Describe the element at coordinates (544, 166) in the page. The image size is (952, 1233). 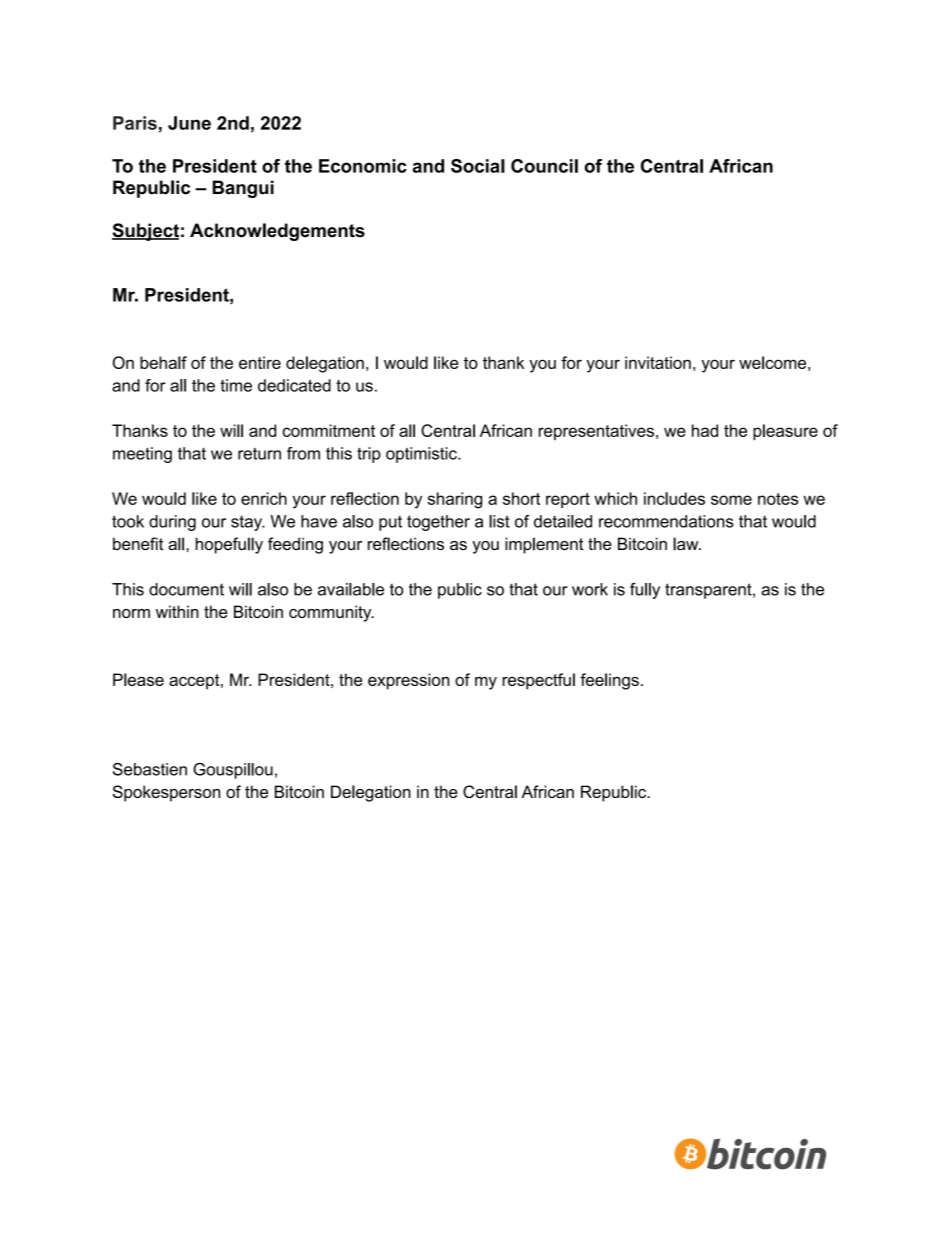
I see `Council` at that location.
